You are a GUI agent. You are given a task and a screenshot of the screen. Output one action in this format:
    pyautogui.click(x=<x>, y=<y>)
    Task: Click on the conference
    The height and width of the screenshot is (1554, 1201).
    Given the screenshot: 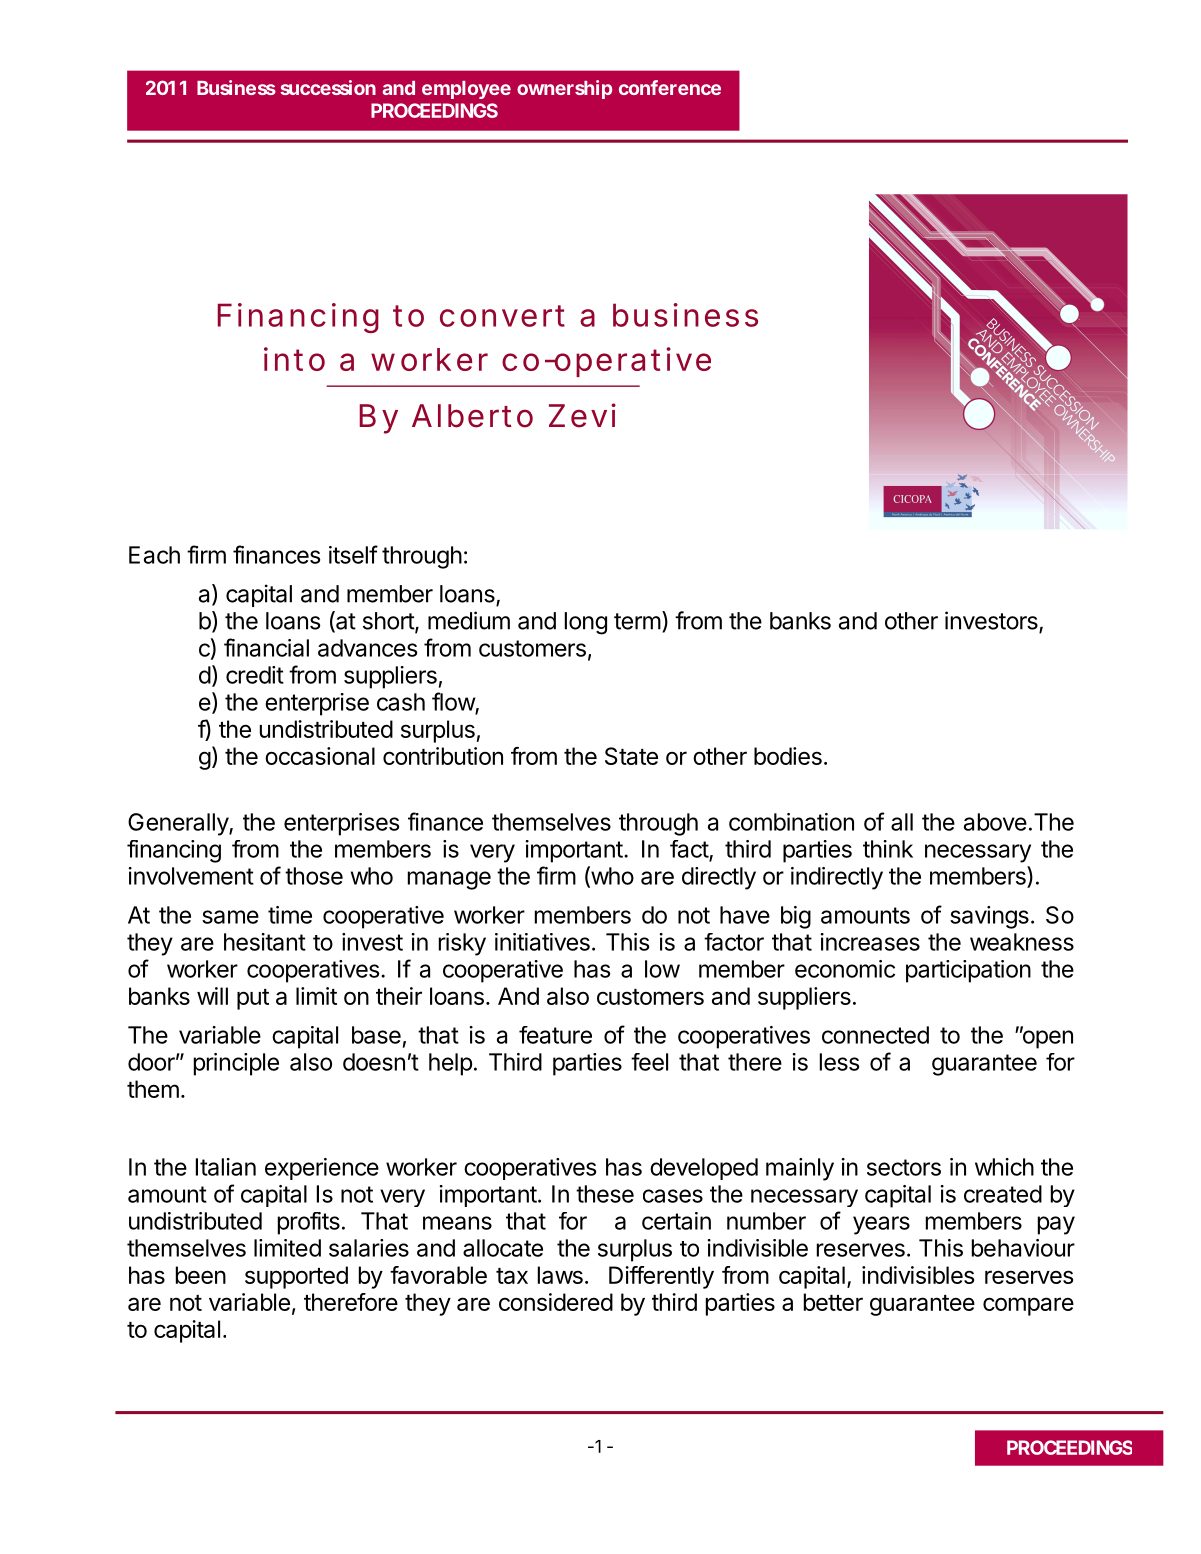 What is the action you would take?
    pyautogui.click(x=670, y=87)
